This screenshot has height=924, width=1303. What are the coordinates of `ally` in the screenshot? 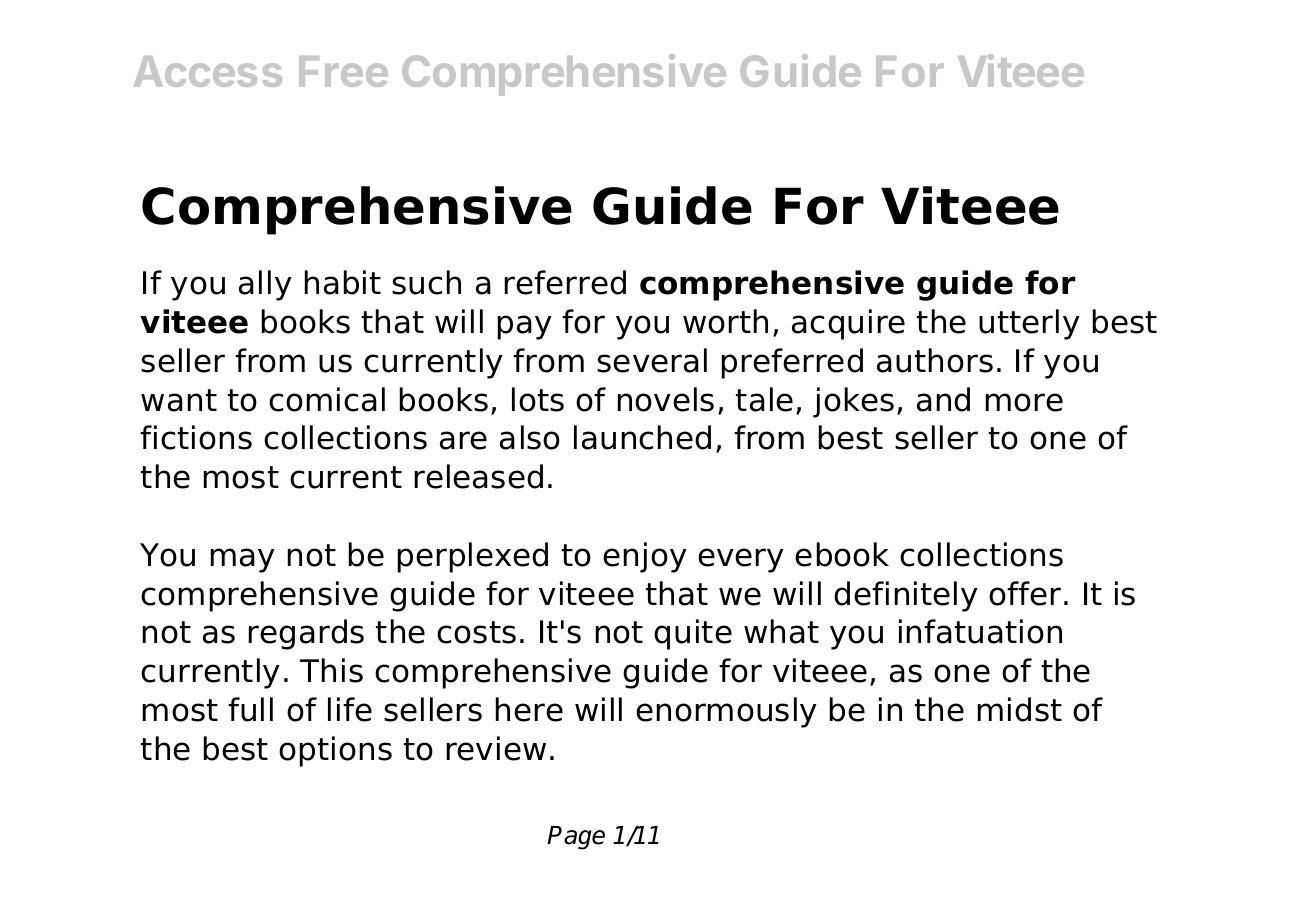 It's located at (265, 285).
